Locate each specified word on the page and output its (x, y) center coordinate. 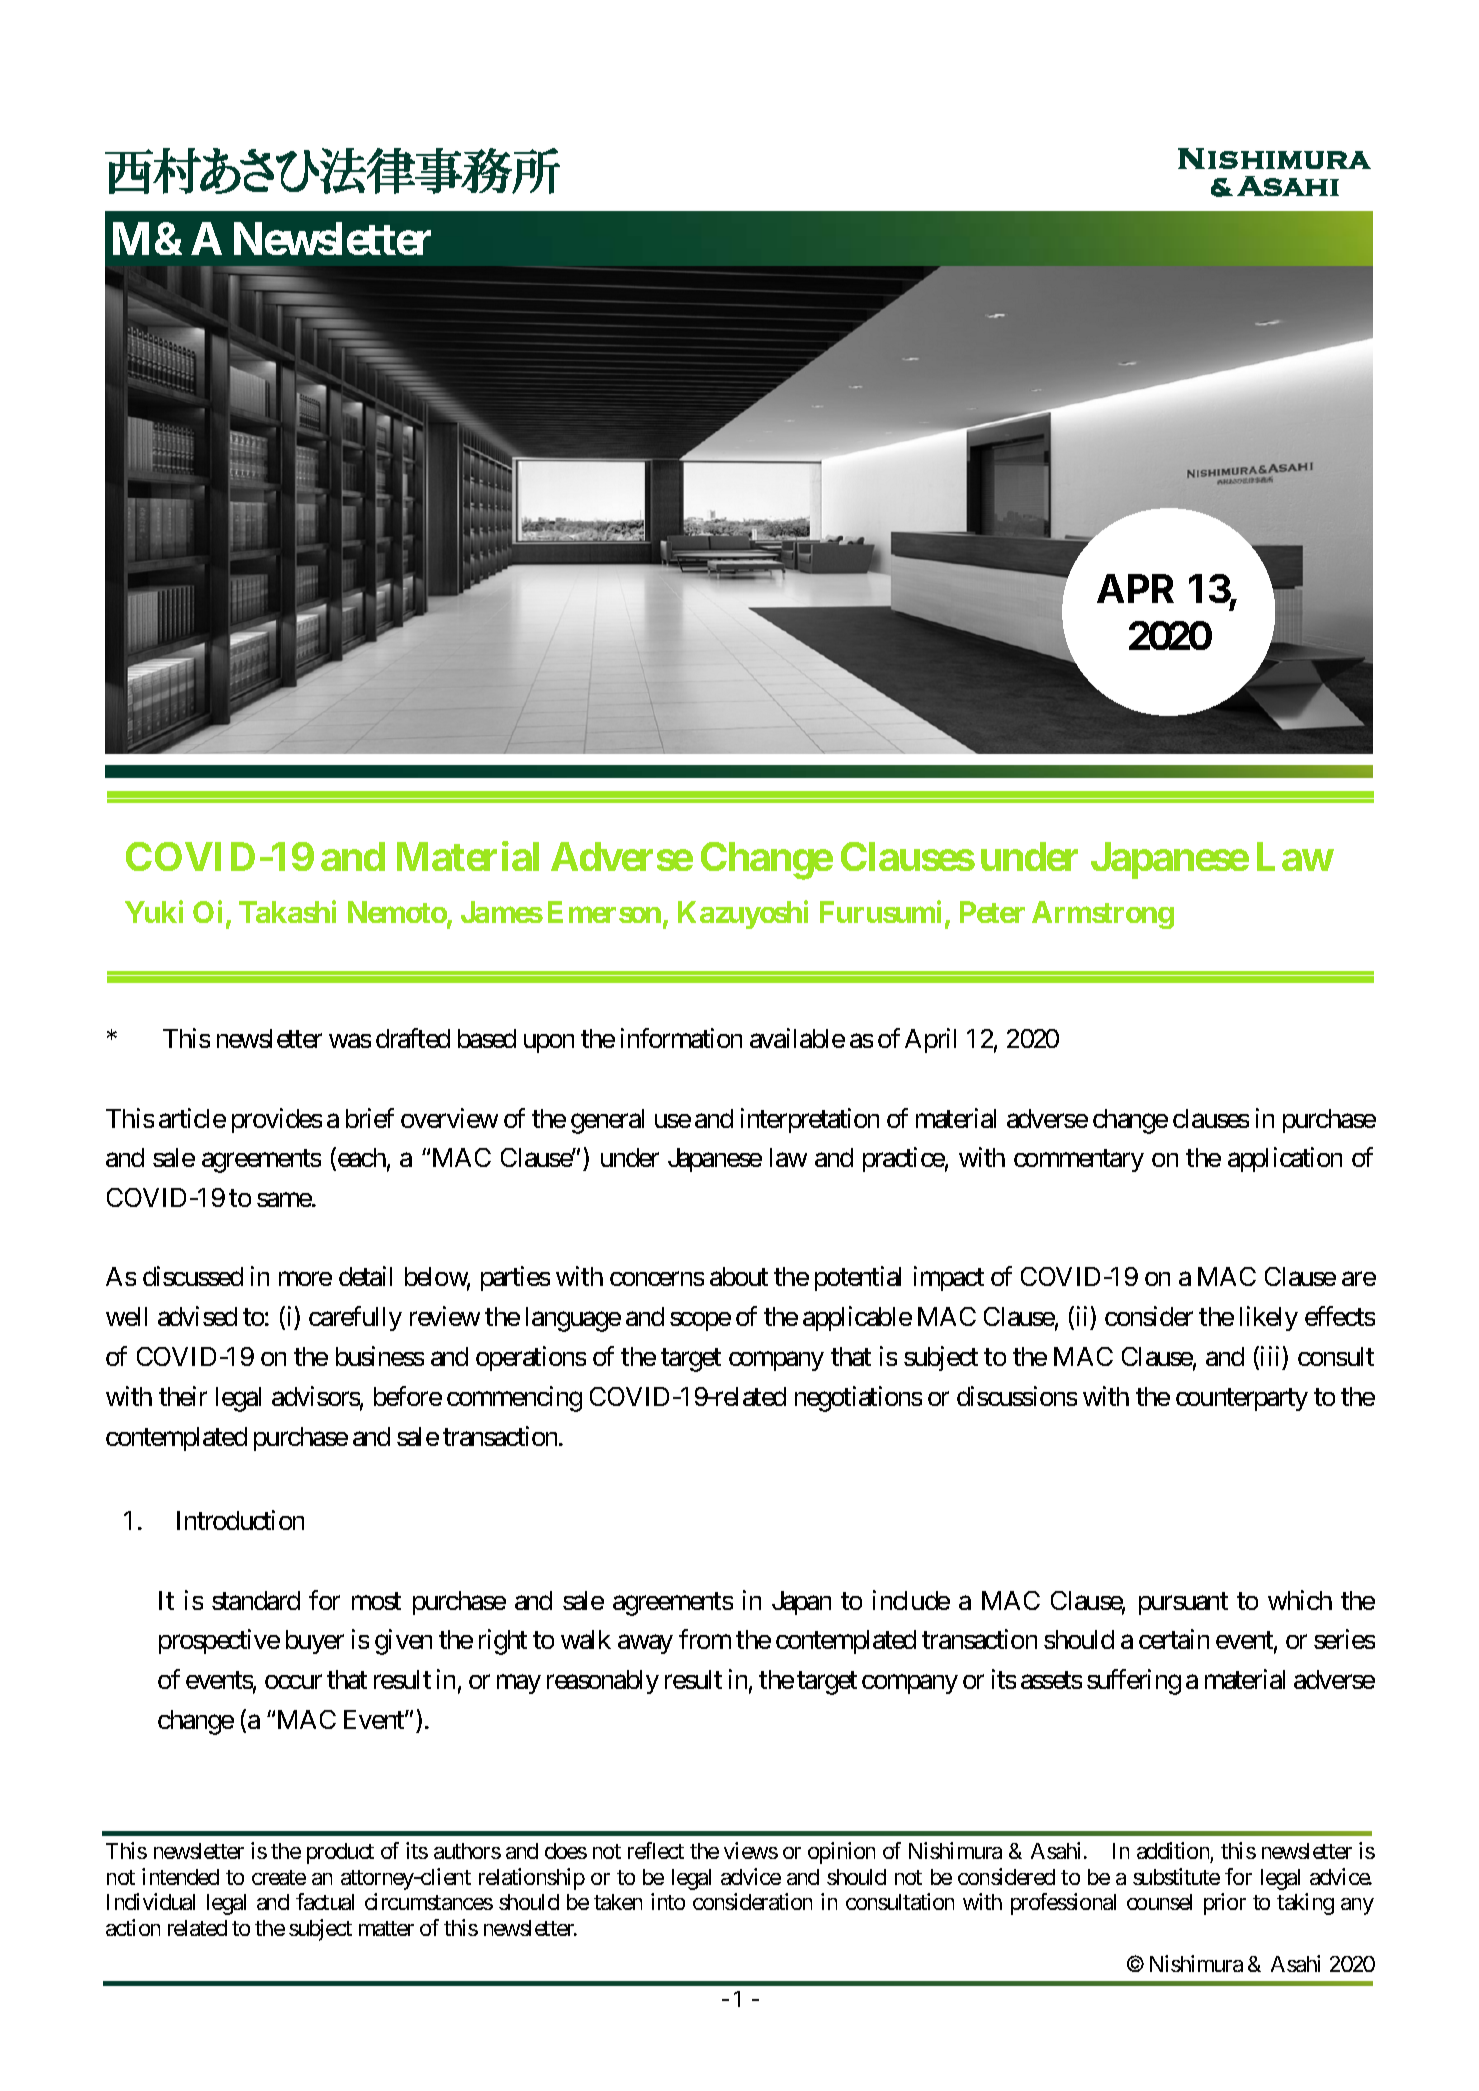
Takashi (287, 911)
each (360, 1158)
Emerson (604, 912)
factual (325, 1901)
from (705, 1639)
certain (1174, 1639)
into (668, 1901)
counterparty (1242, 1400)
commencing (514, 1399)
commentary (1079, 1161)
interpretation (810, 1120)
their (183, 1396)
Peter (992, 912)
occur (293, 1682)
